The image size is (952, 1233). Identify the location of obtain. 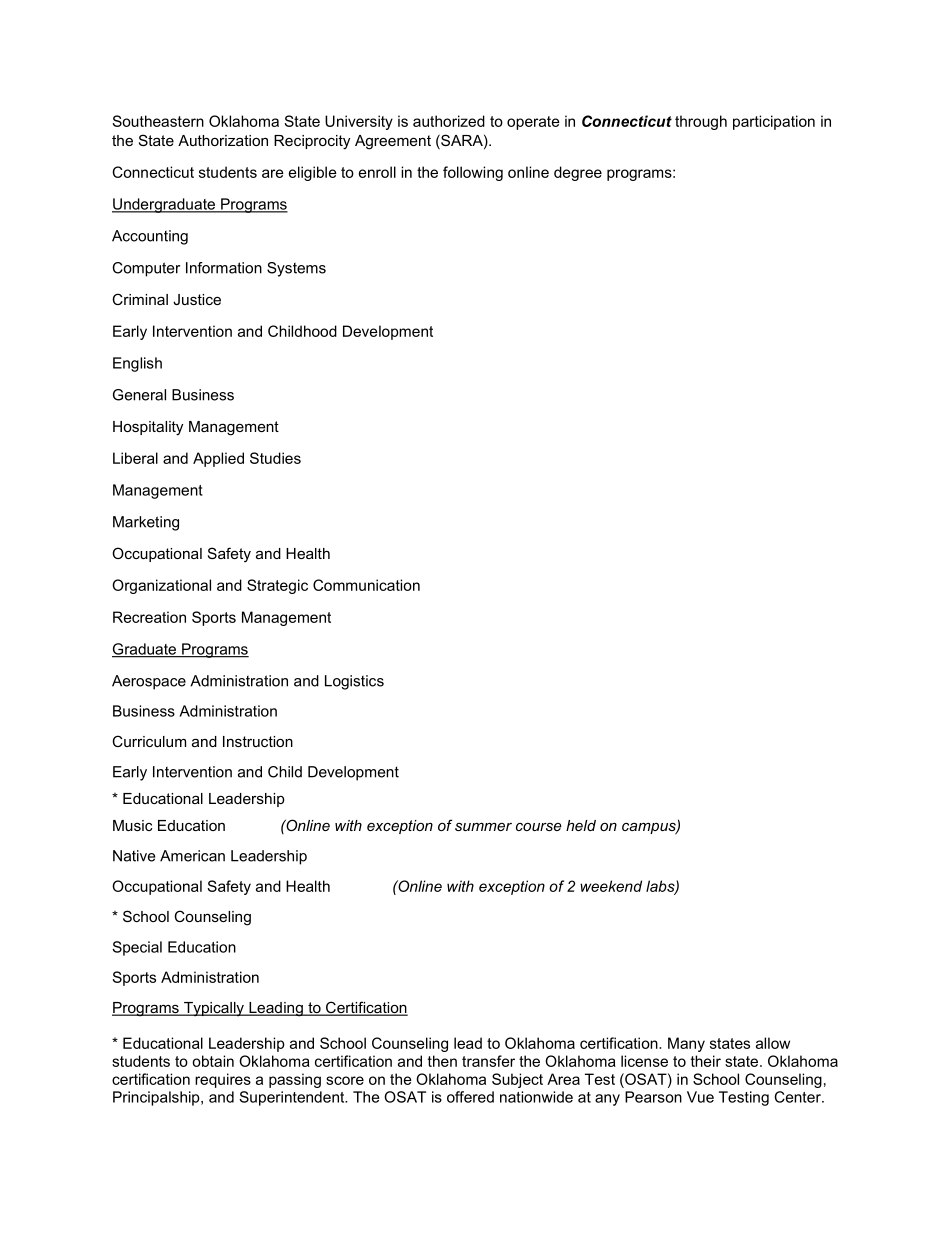
(213, 1061).
